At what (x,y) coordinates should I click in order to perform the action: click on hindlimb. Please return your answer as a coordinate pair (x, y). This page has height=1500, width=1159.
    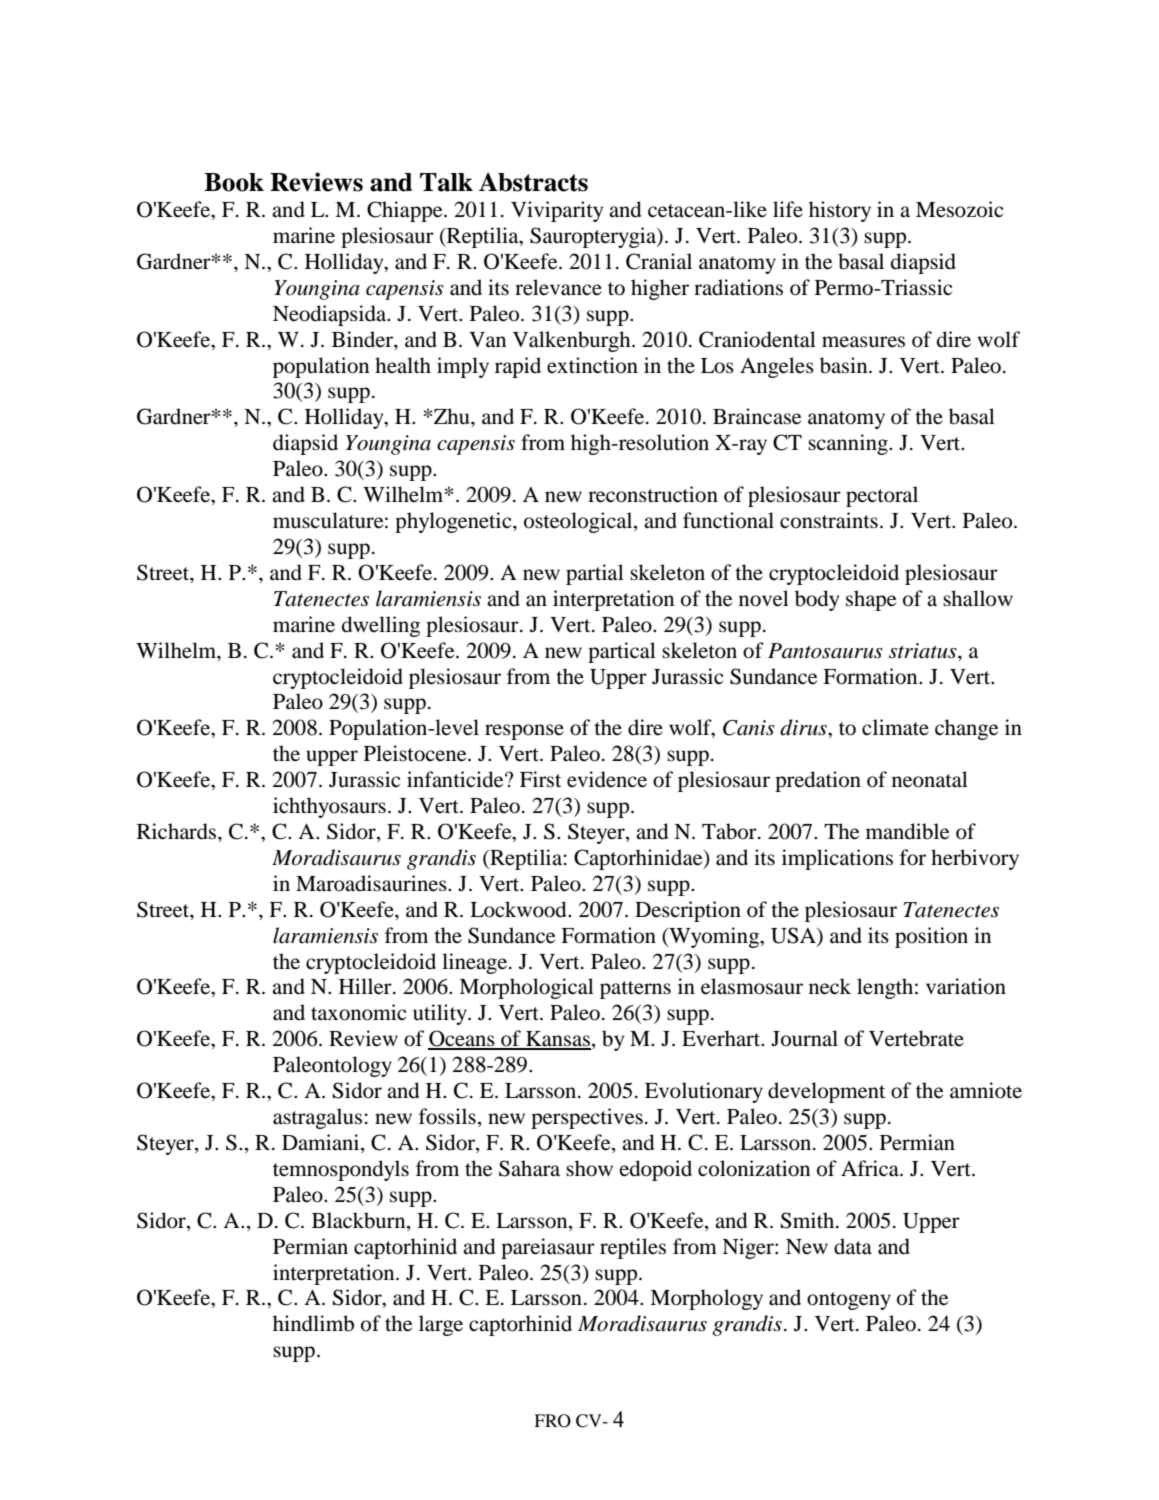
    Looking at the image, I should click on (313, 1323).
